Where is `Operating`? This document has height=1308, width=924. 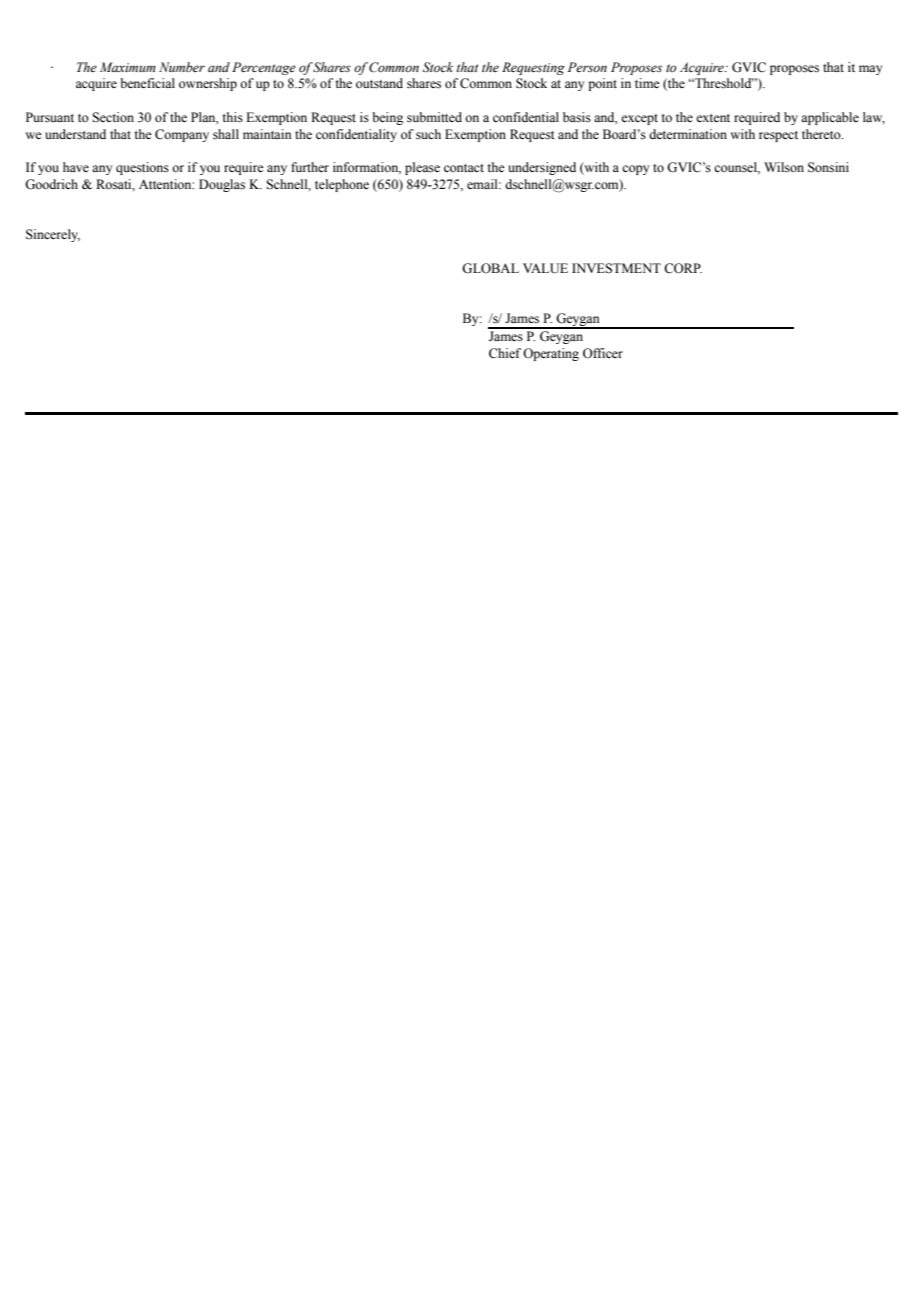
Operating is located at coordinates (551, 354).
